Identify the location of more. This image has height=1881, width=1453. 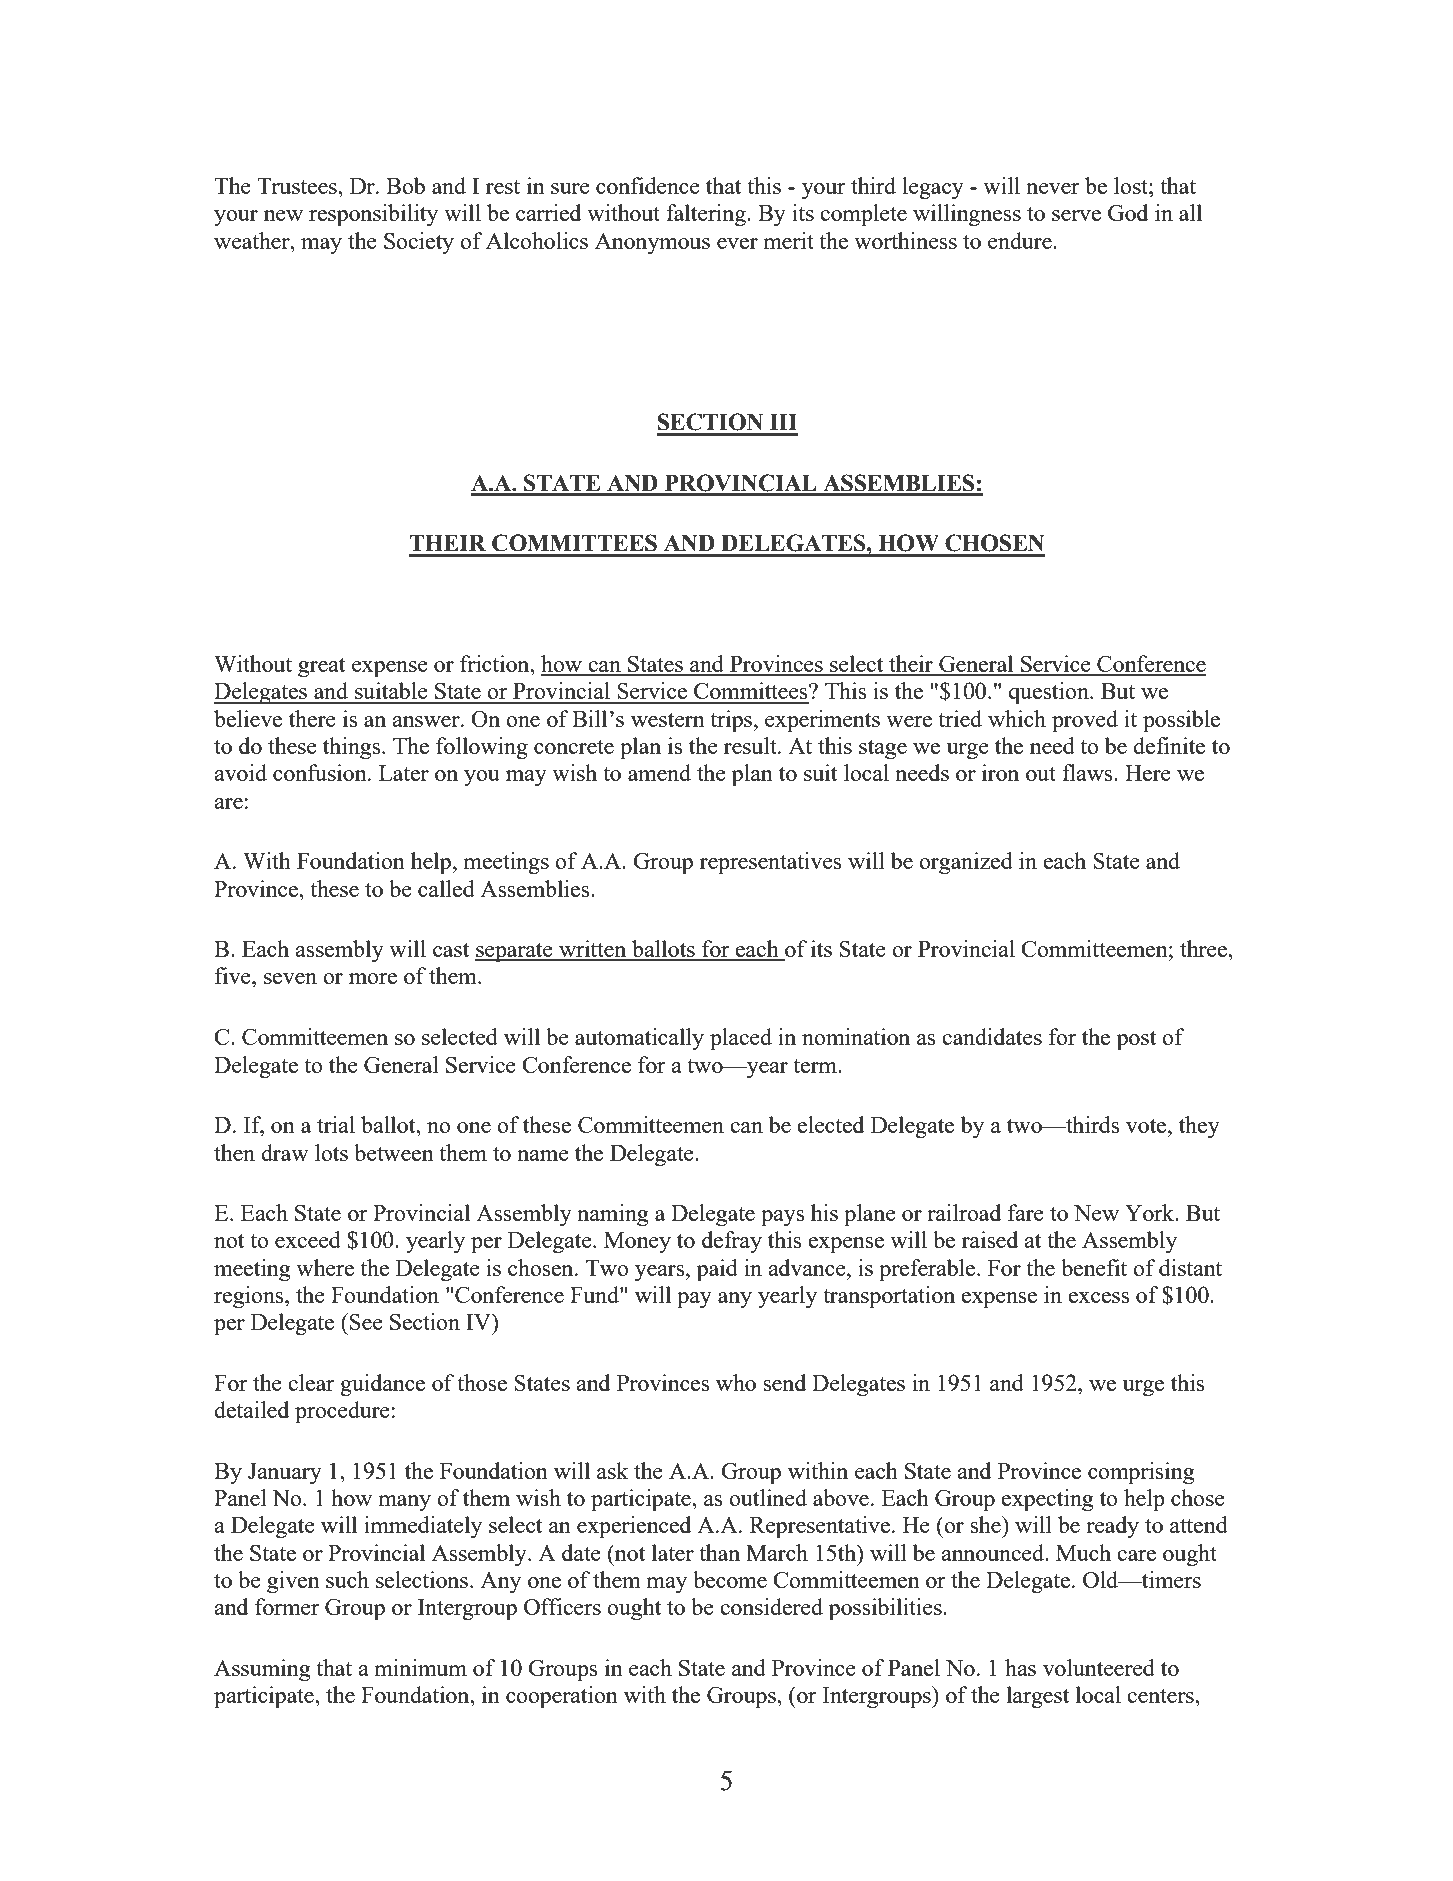
(373, 978).
